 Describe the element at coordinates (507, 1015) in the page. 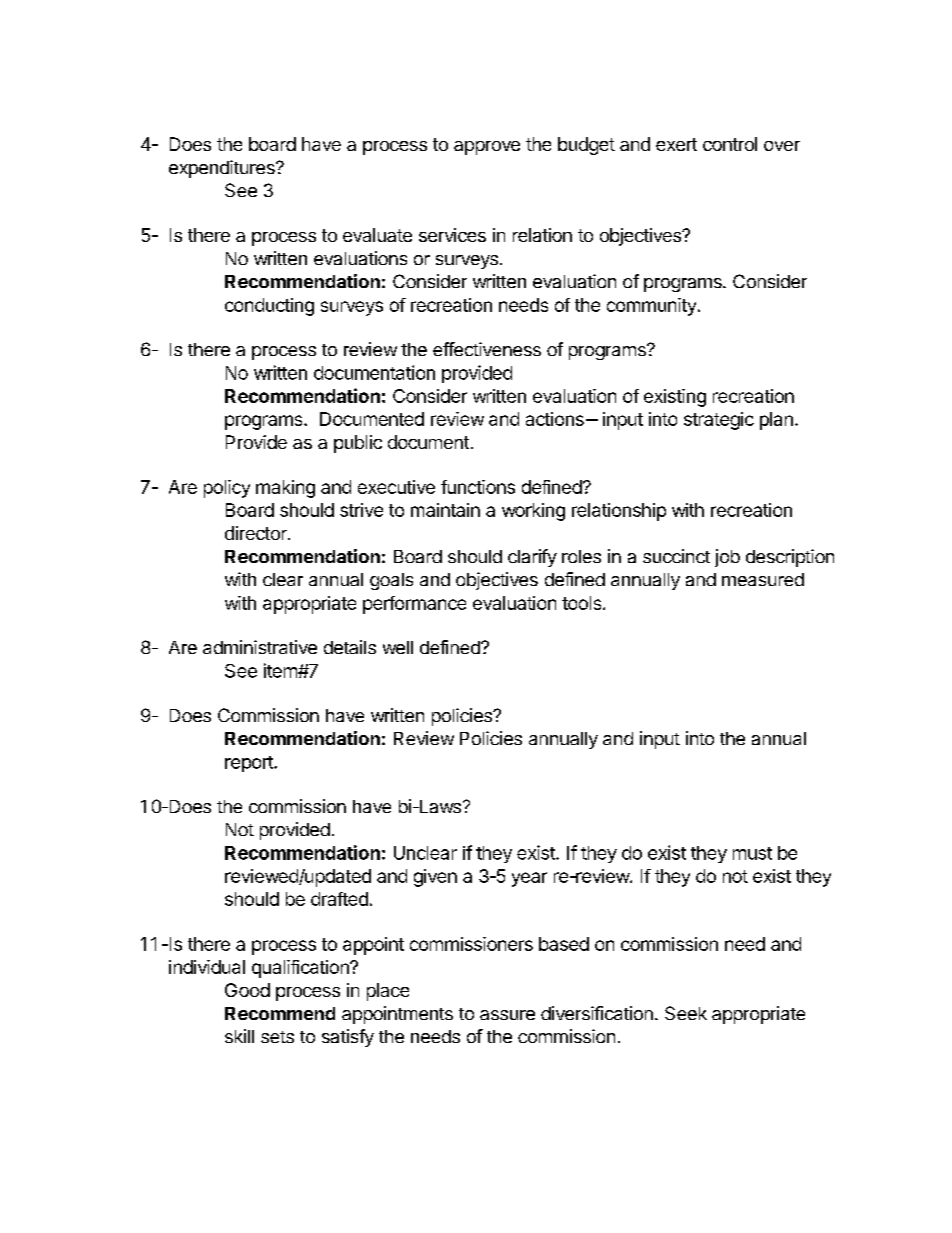

I see `assure` at that location.
